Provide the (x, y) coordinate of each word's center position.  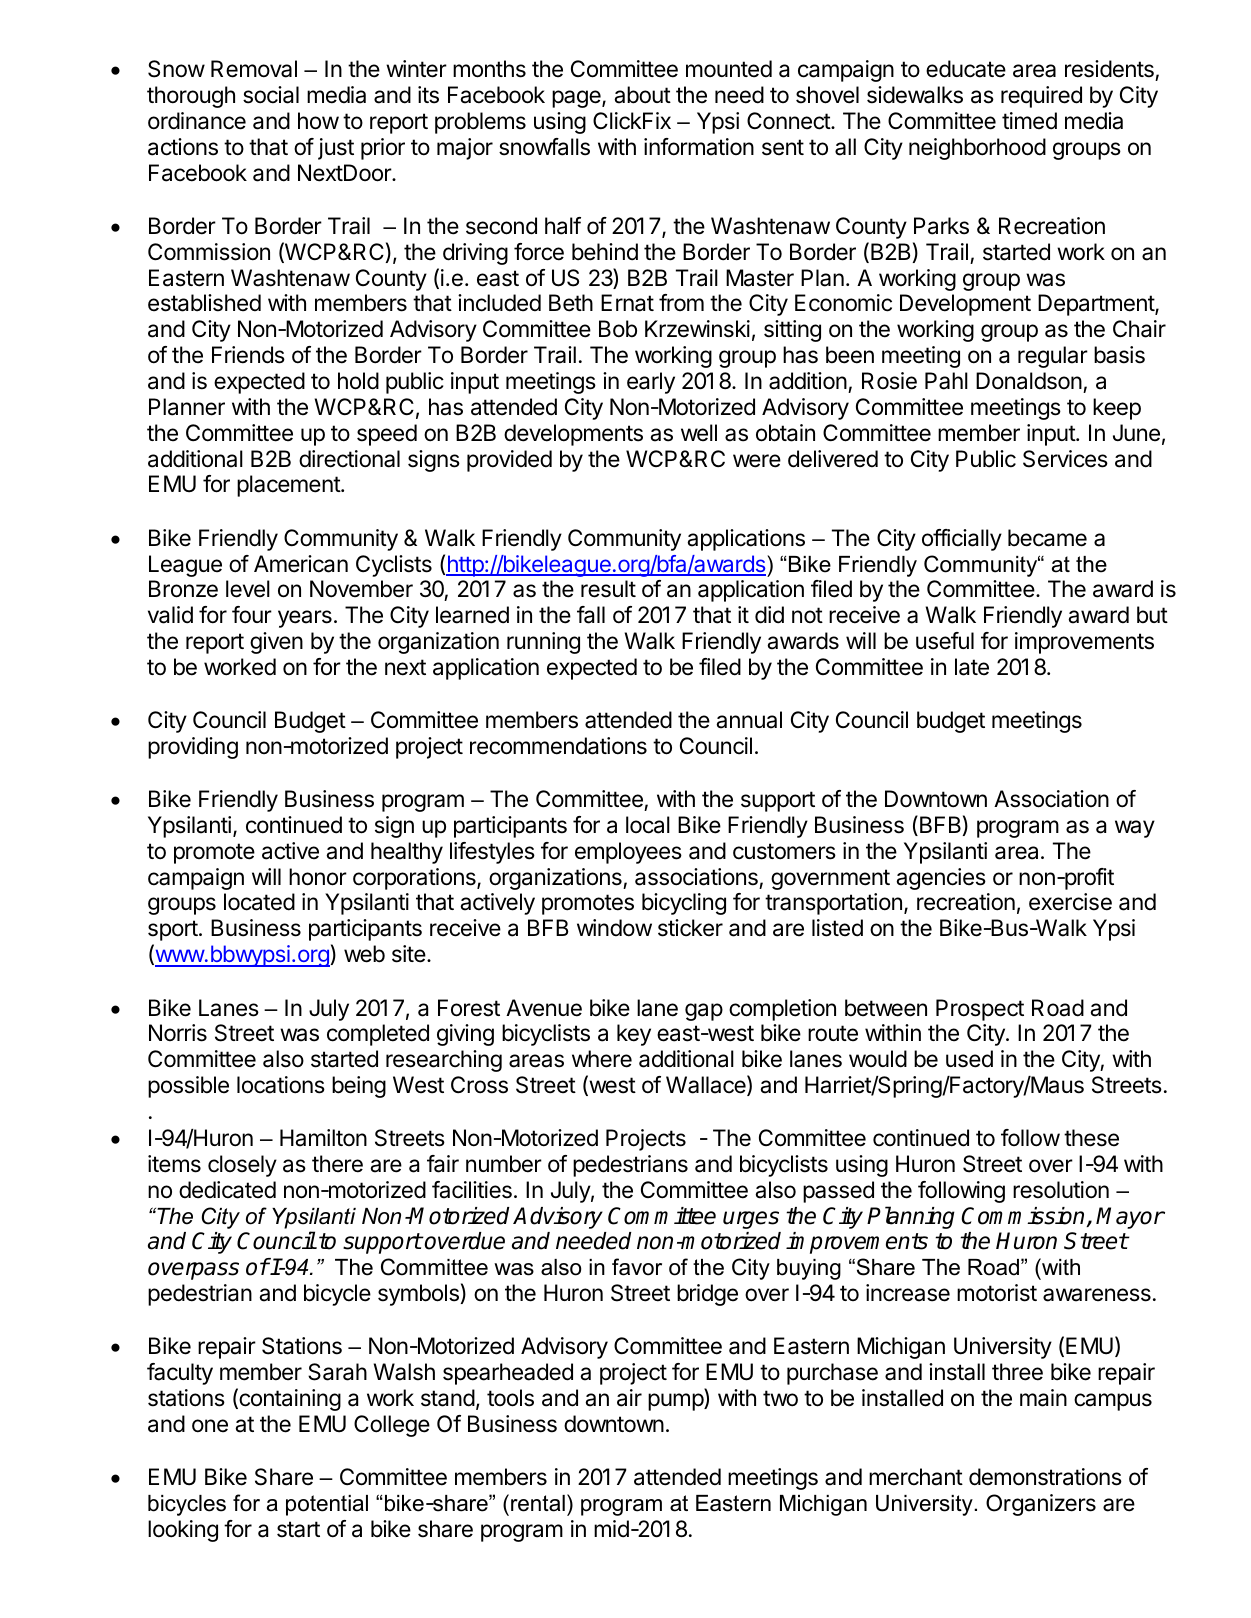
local (648, 825)
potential (327, 1505)
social (271, 95)
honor (318, 877)
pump (676, 1402)
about (642, 95)
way (1135, 829)
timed (1029, 121)
